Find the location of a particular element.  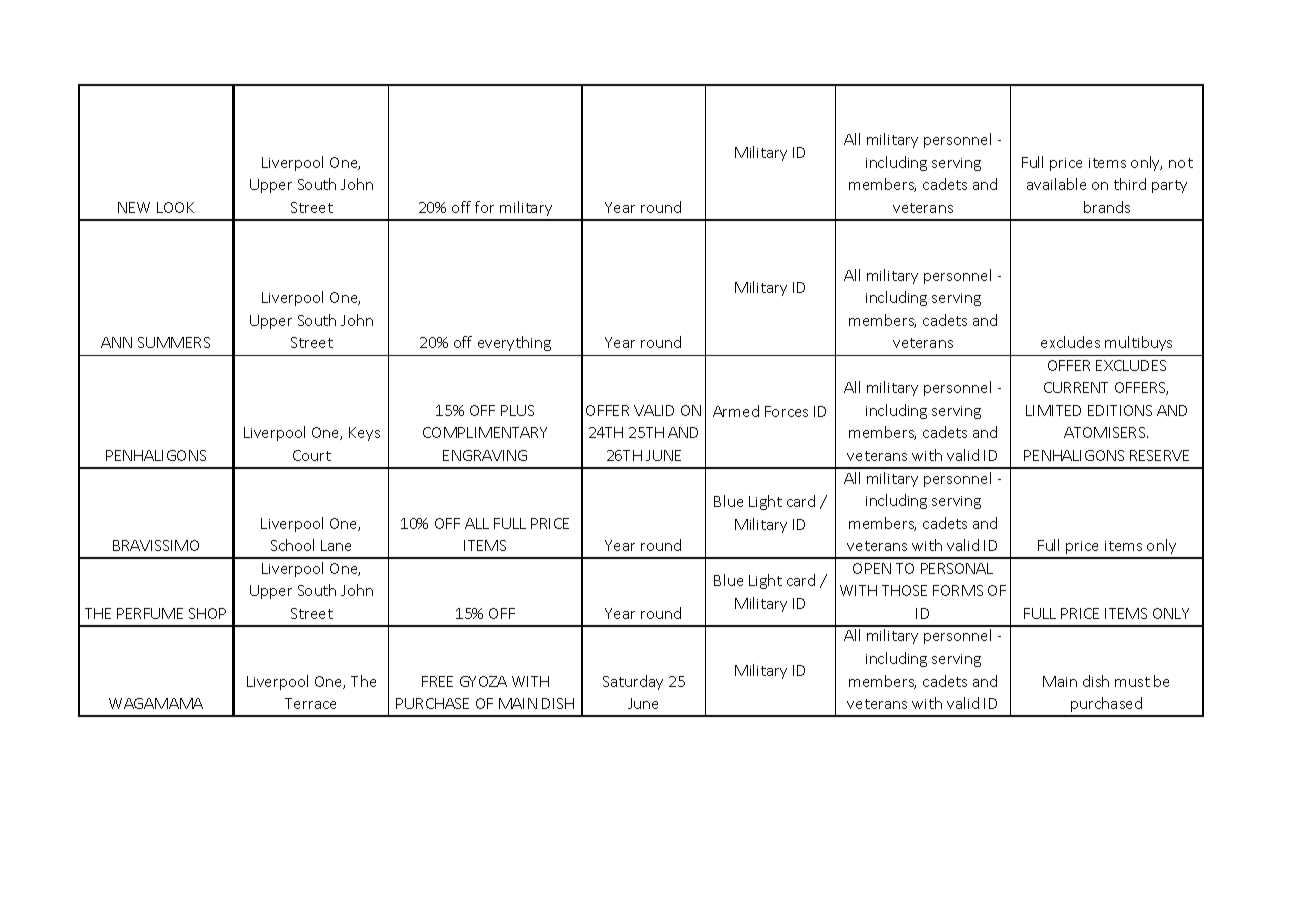

FREE is located at coordinates (437, 681).
